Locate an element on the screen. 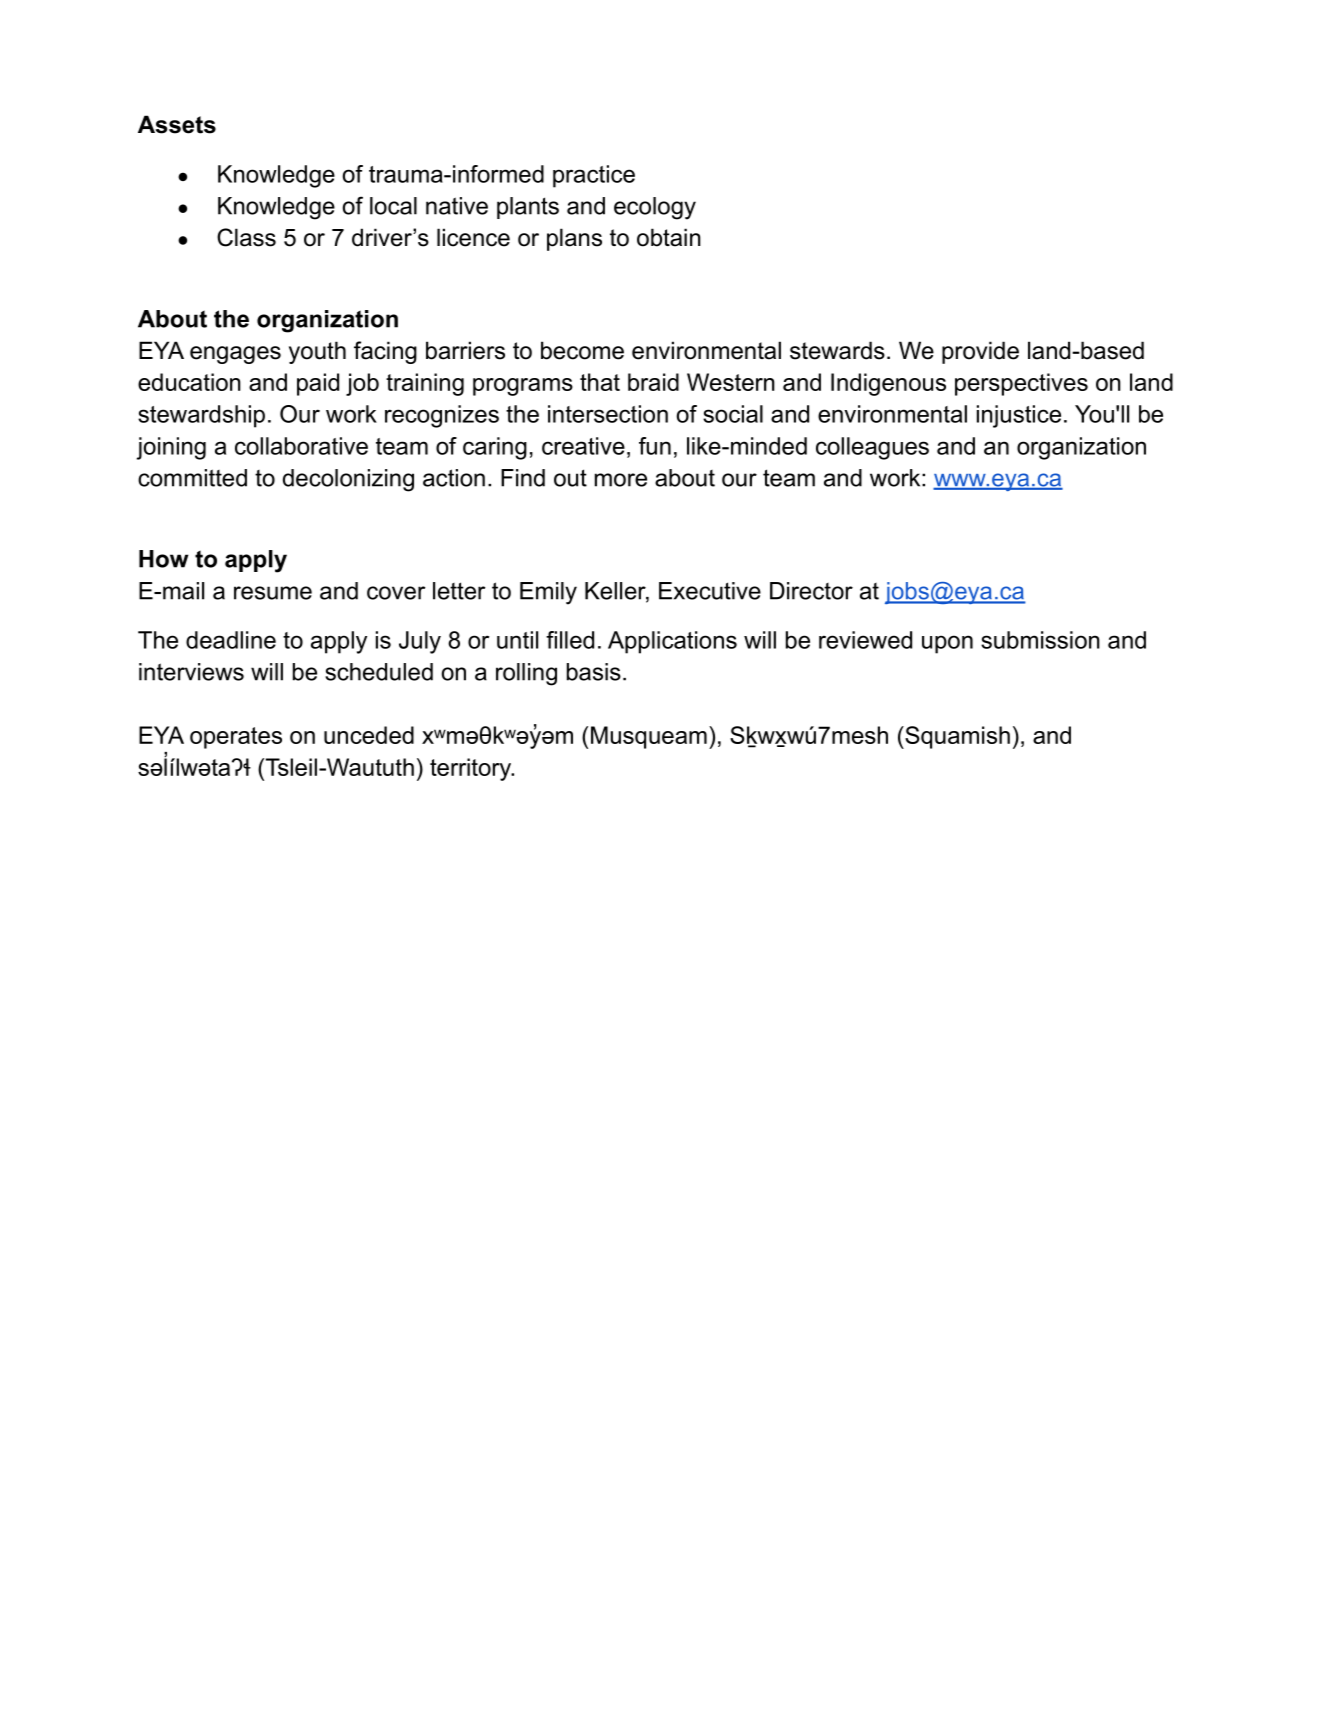  Assets is located at coordinates (177, 124).
